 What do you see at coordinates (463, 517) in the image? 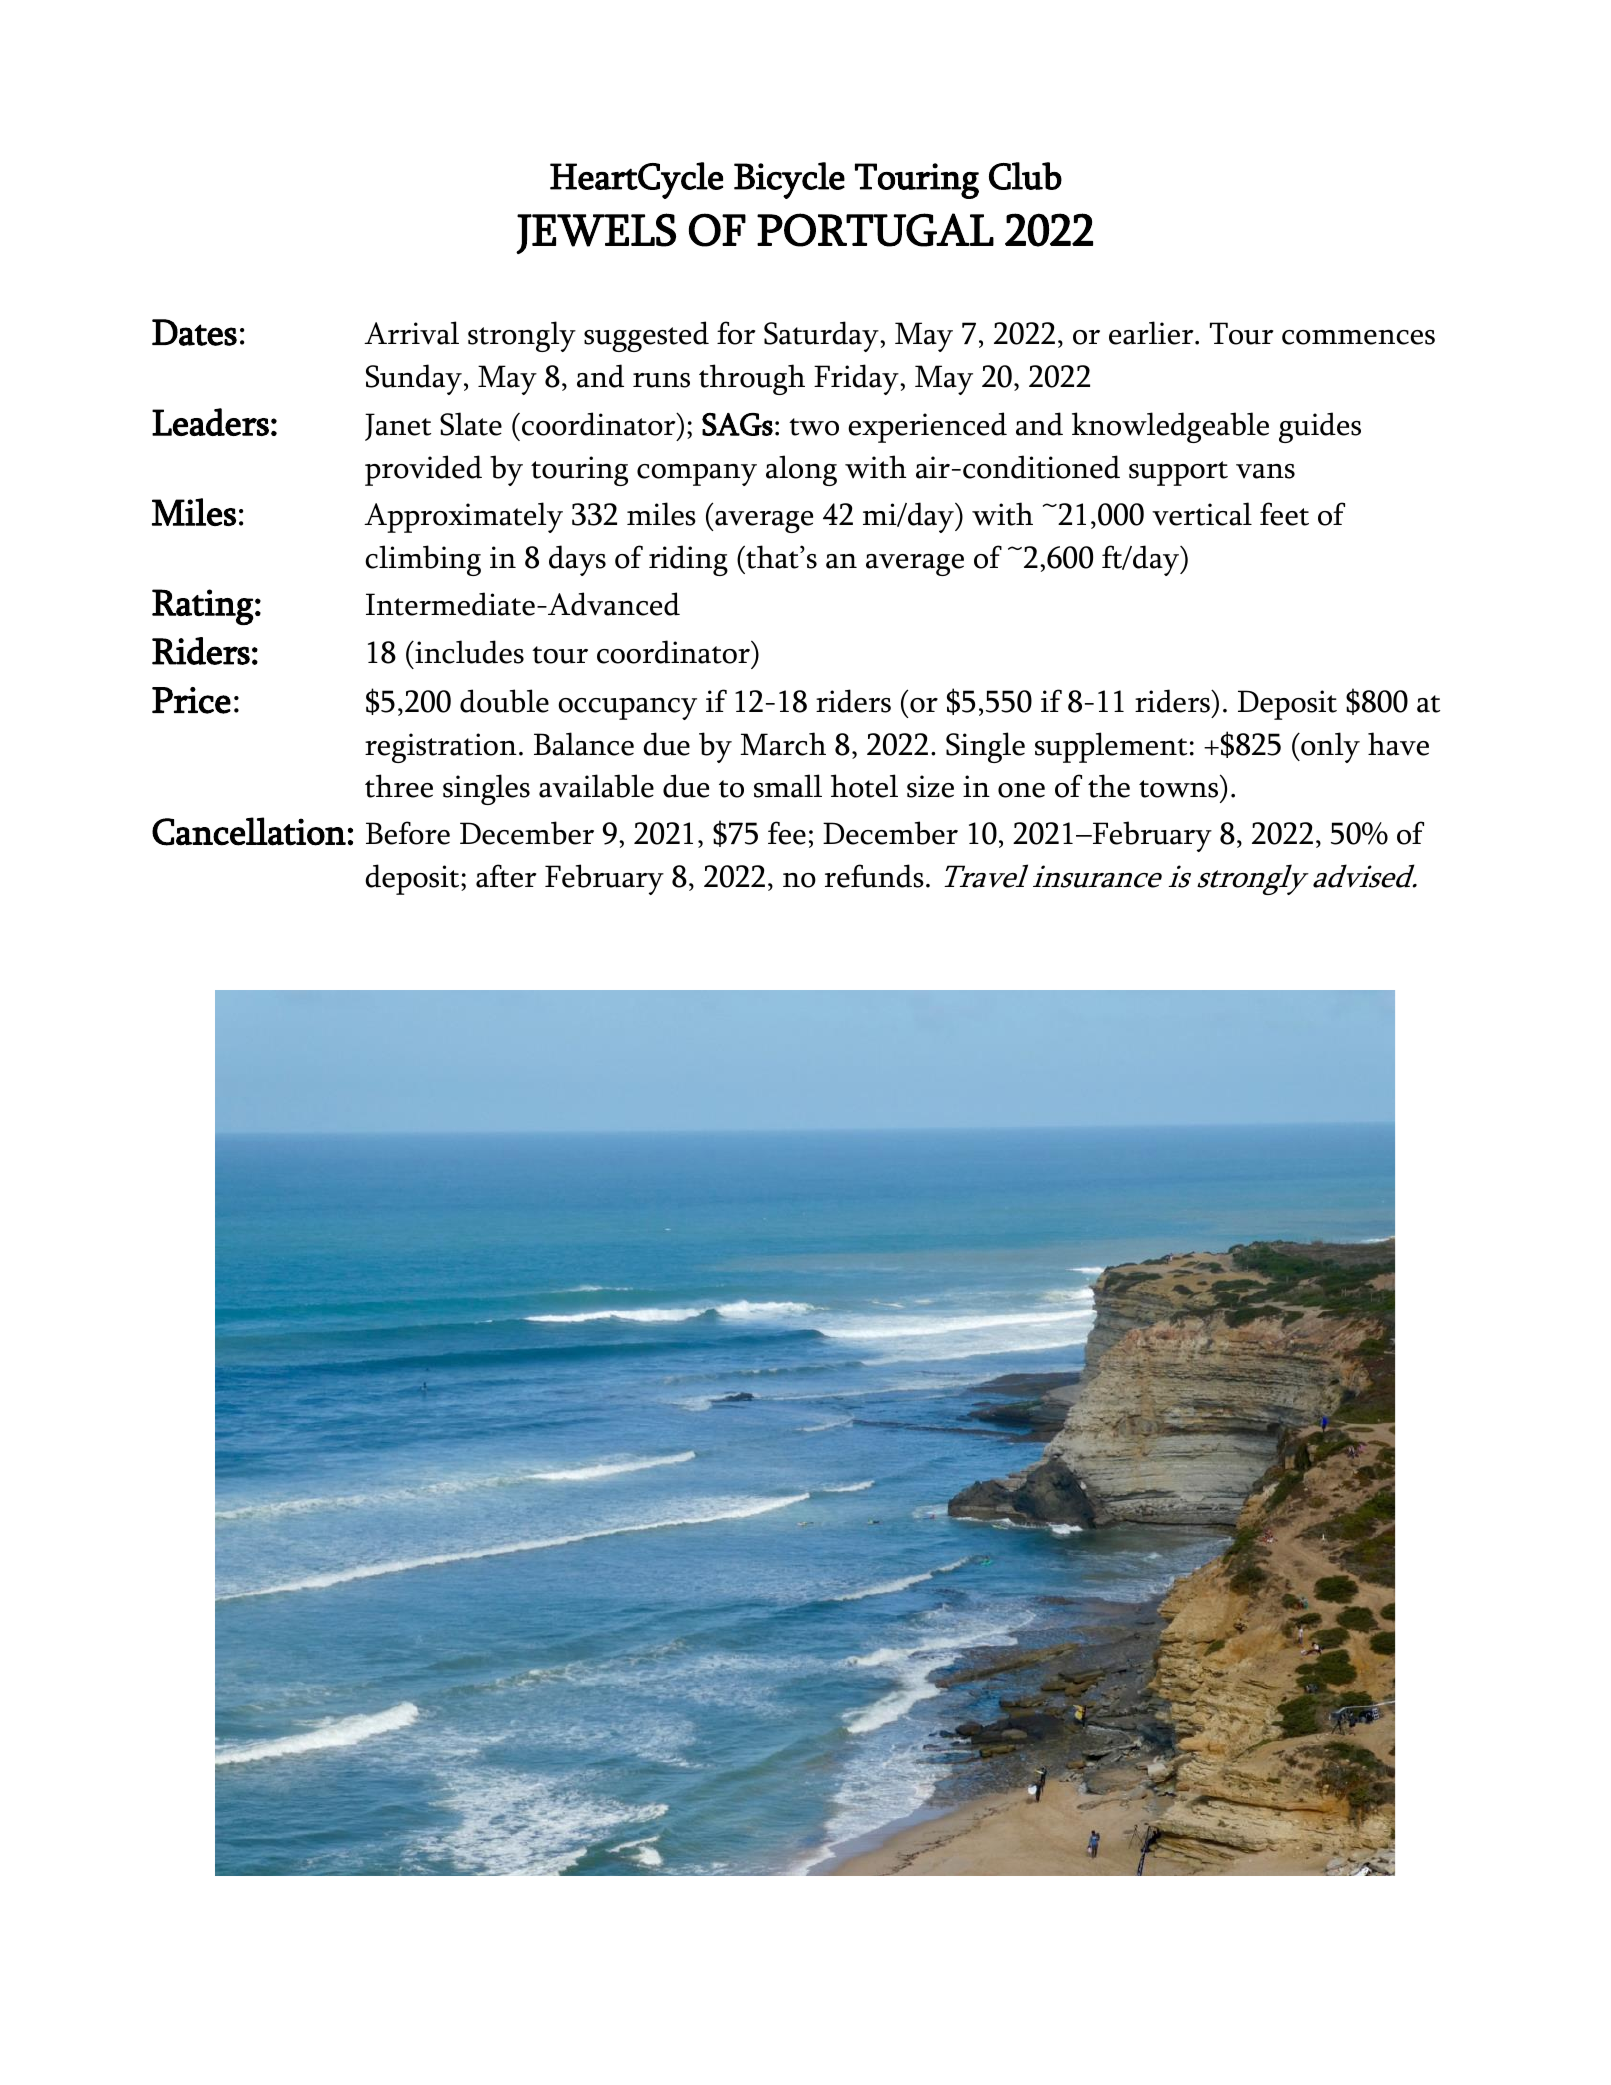
I see `Approximately` at bounding box center [463, 517].
